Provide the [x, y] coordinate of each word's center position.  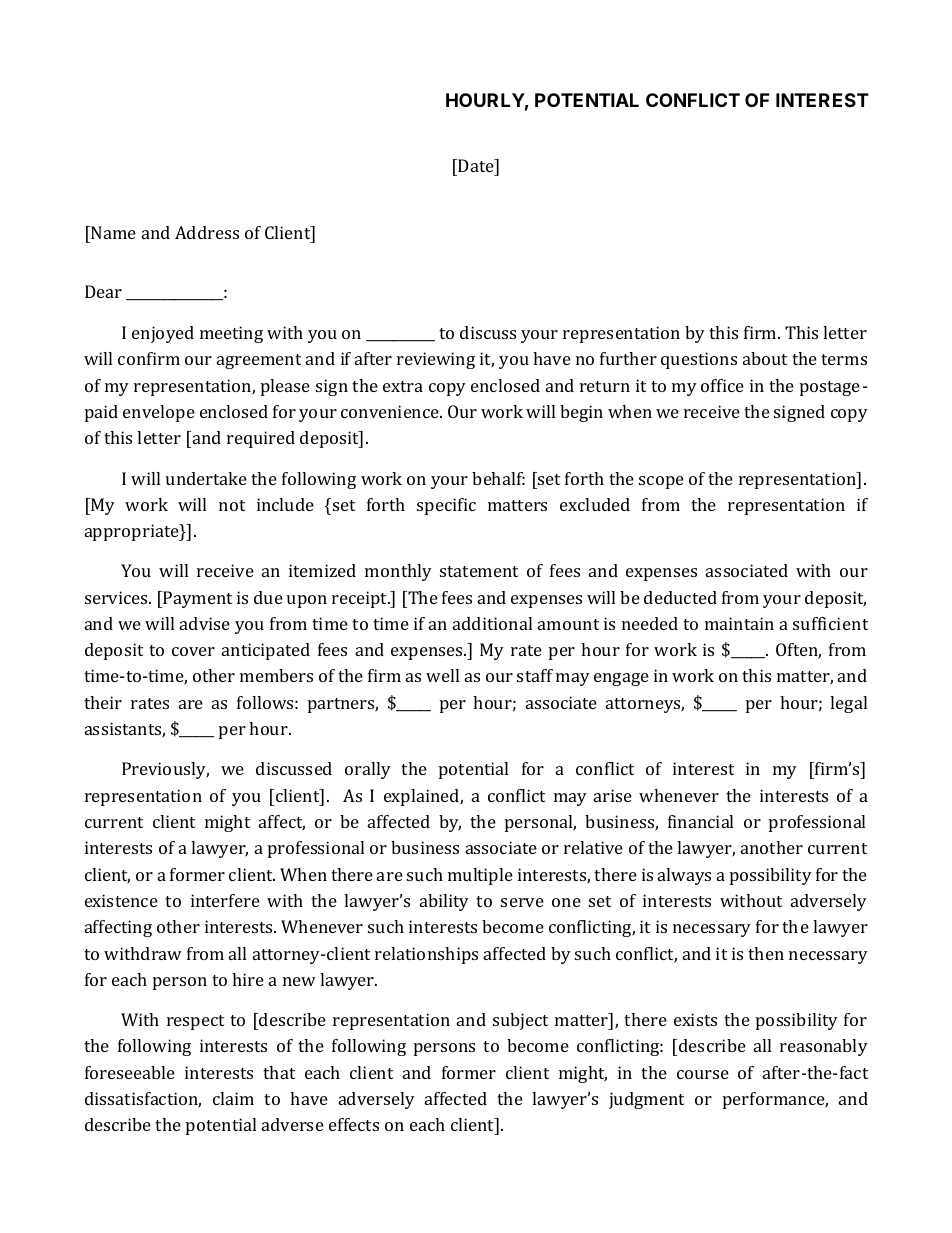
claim [233, 1098]
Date [477, 165]
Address [207, 232]
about [765, 358]
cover [193, 651]
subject [520, 1021]
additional [492, 623]
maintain [739, 623]
